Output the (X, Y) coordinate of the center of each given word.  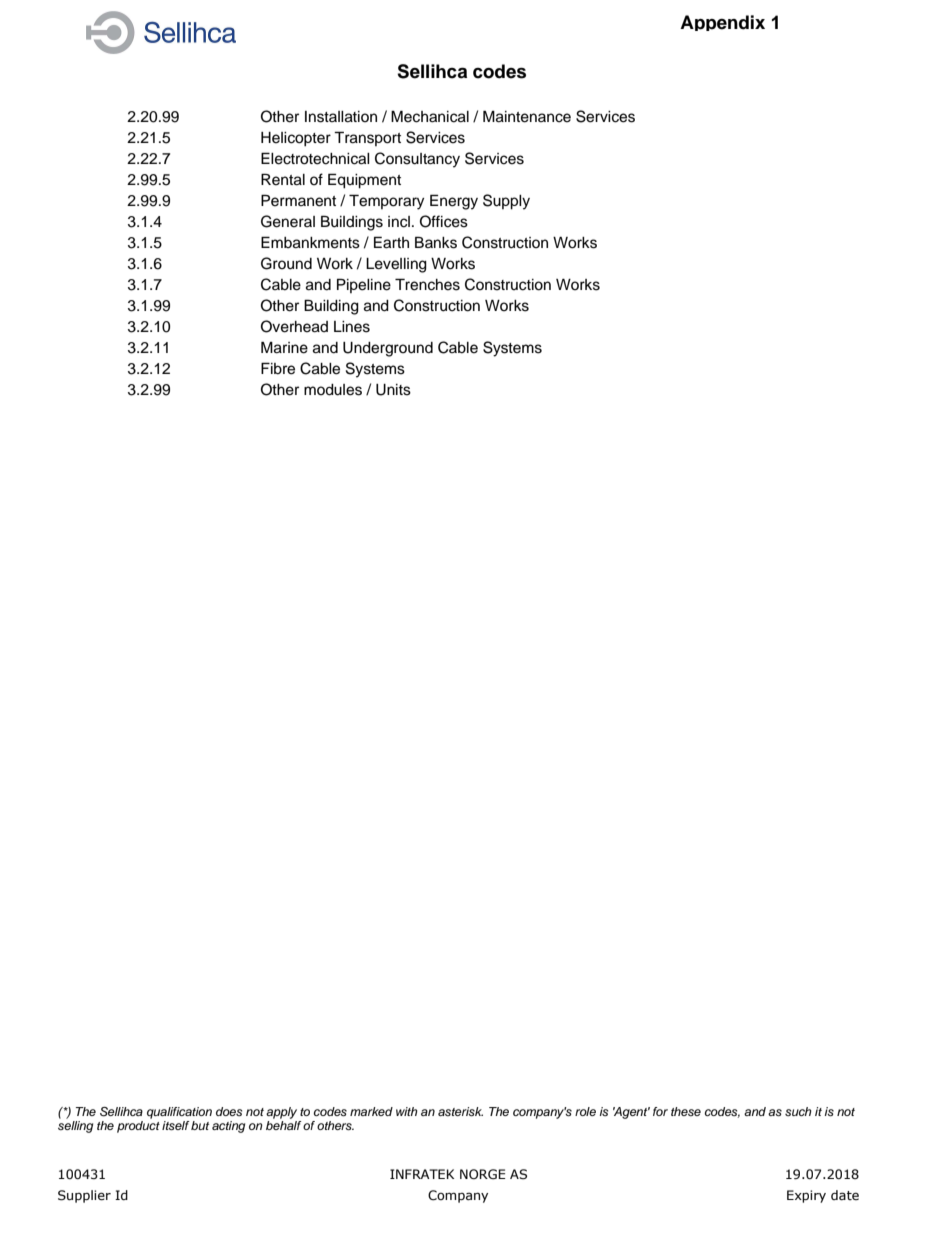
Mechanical (430, 116)
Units (393, 390)
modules (333, 390)
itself (176, 1125)
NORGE (483, 1174)
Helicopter (296, 139)
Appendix (722, 23)
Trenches (427, 284)
